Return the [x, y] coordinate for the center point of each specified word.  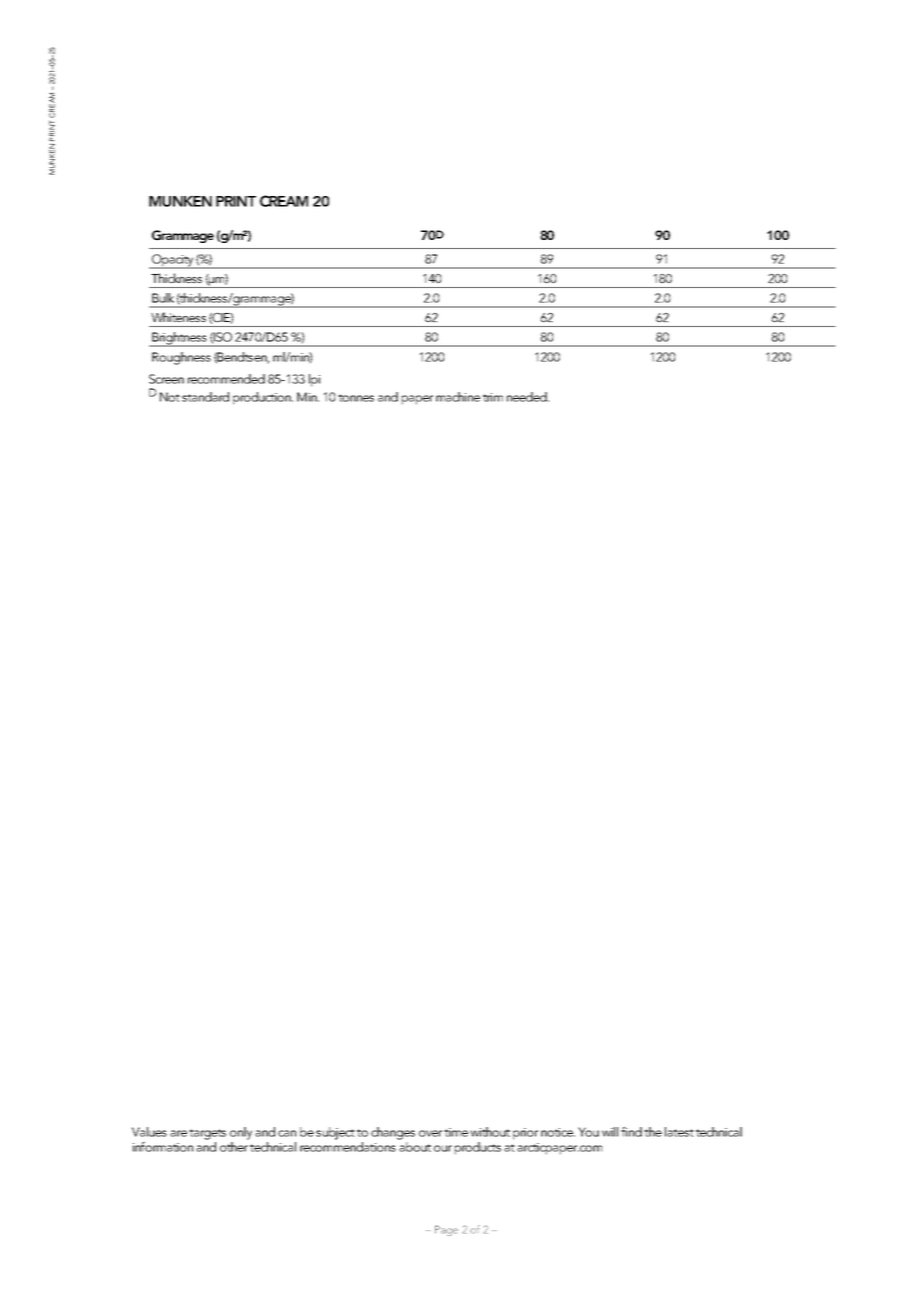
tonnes [356, 398]
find [631, 1132]
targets [207, 1134]
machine [458, 397]
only [241, 1133]
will [610, 1132]
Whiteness [178, 317]
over [430, 1133]
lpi [314, 380]
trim [493, 397]
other [234, 1147]
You [588, 1132]
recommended [226, 379]
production [263, 398]
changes [393, 1133]
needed [528, 397]
